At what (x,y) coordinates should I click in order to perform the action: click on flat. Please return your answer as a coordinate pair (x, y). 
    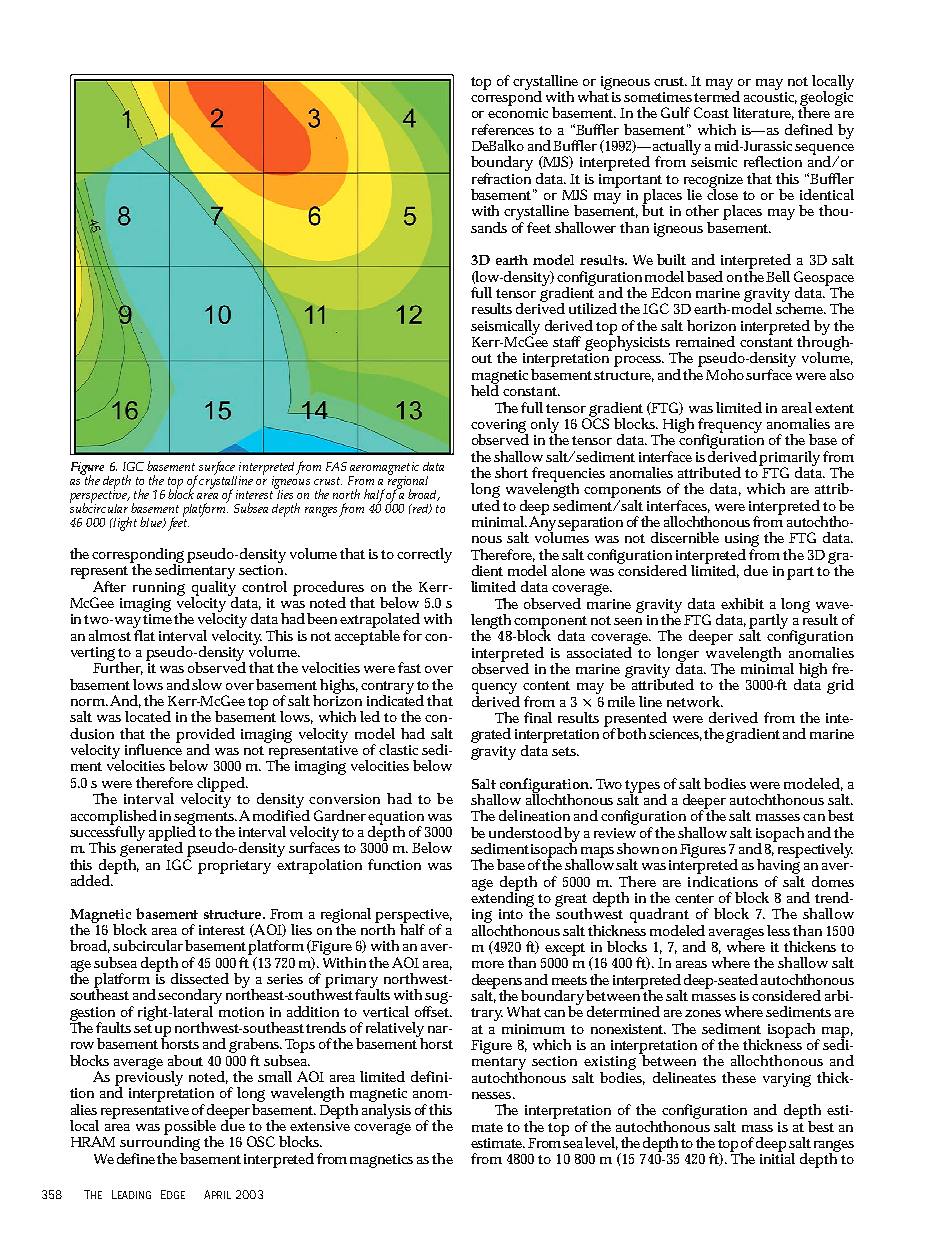
    Looking at the image, I should click on (144, 634).
